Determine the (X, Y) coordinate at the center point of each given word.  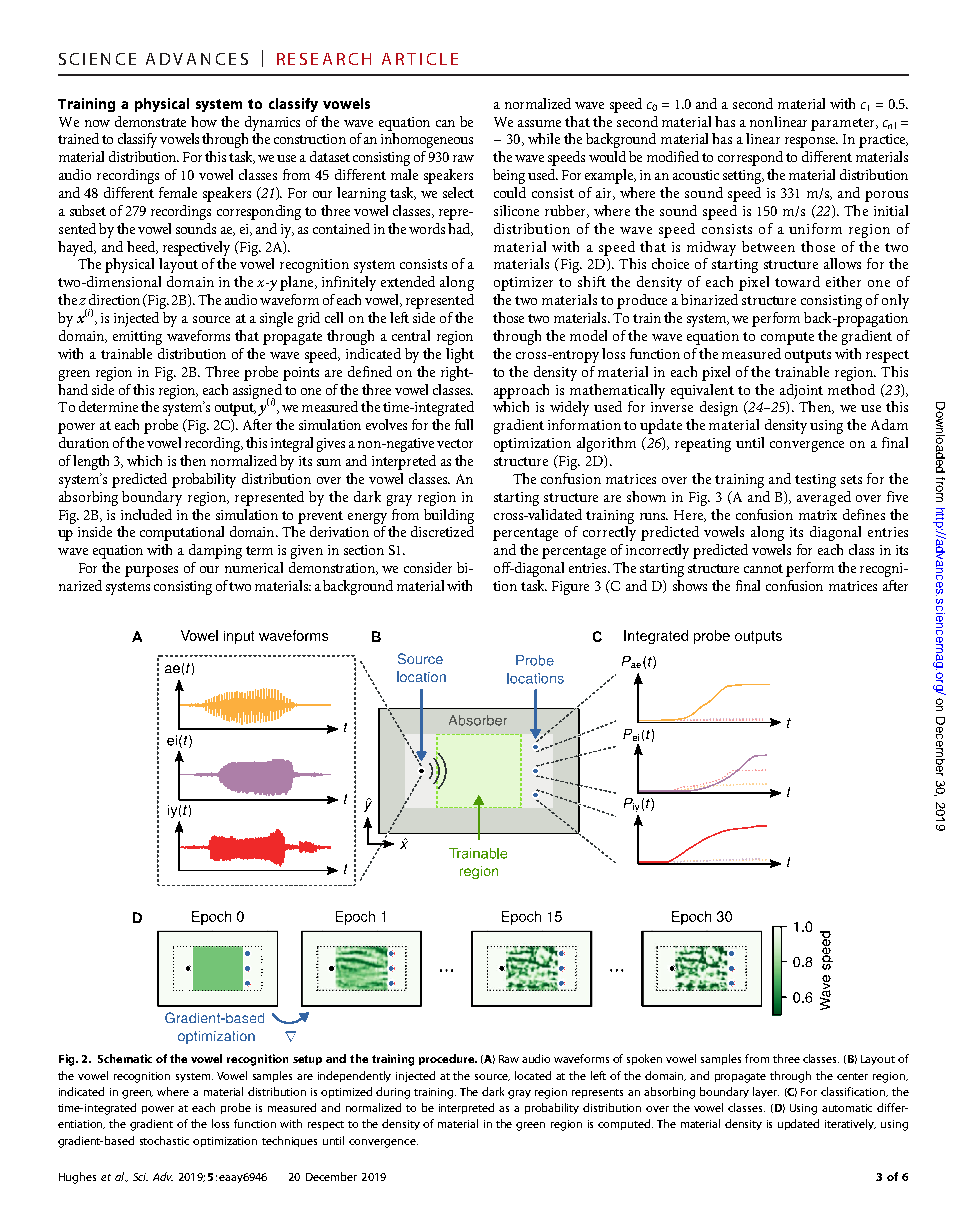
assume (539, 123)
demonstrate (150, 121)
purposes (151, 571)
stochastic (164, 1140)
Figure (570, 588)
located (533, 1075)
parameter (844, 124)
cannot (763, 568)
